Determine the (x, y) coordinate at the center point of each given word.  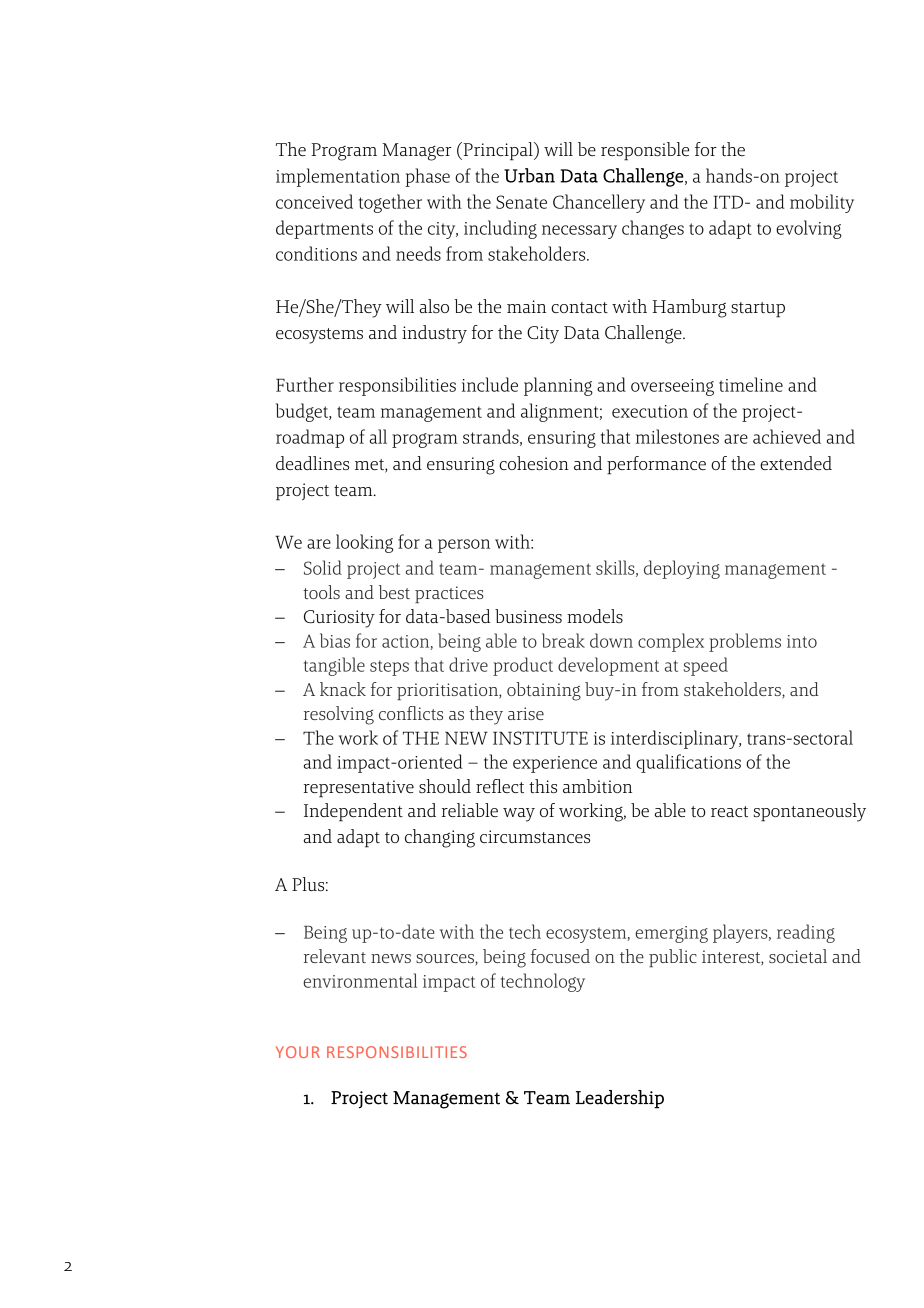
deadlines (312, 463)
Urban (529, 175)
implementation (338, 177)
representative (359, 789)
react (729, 811)
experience (555, 764)
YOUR (298, 1052)
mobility (822, 203)
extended (796, 463)
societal (798, 956)
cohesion (534, 463)
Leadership (620, 1099)
